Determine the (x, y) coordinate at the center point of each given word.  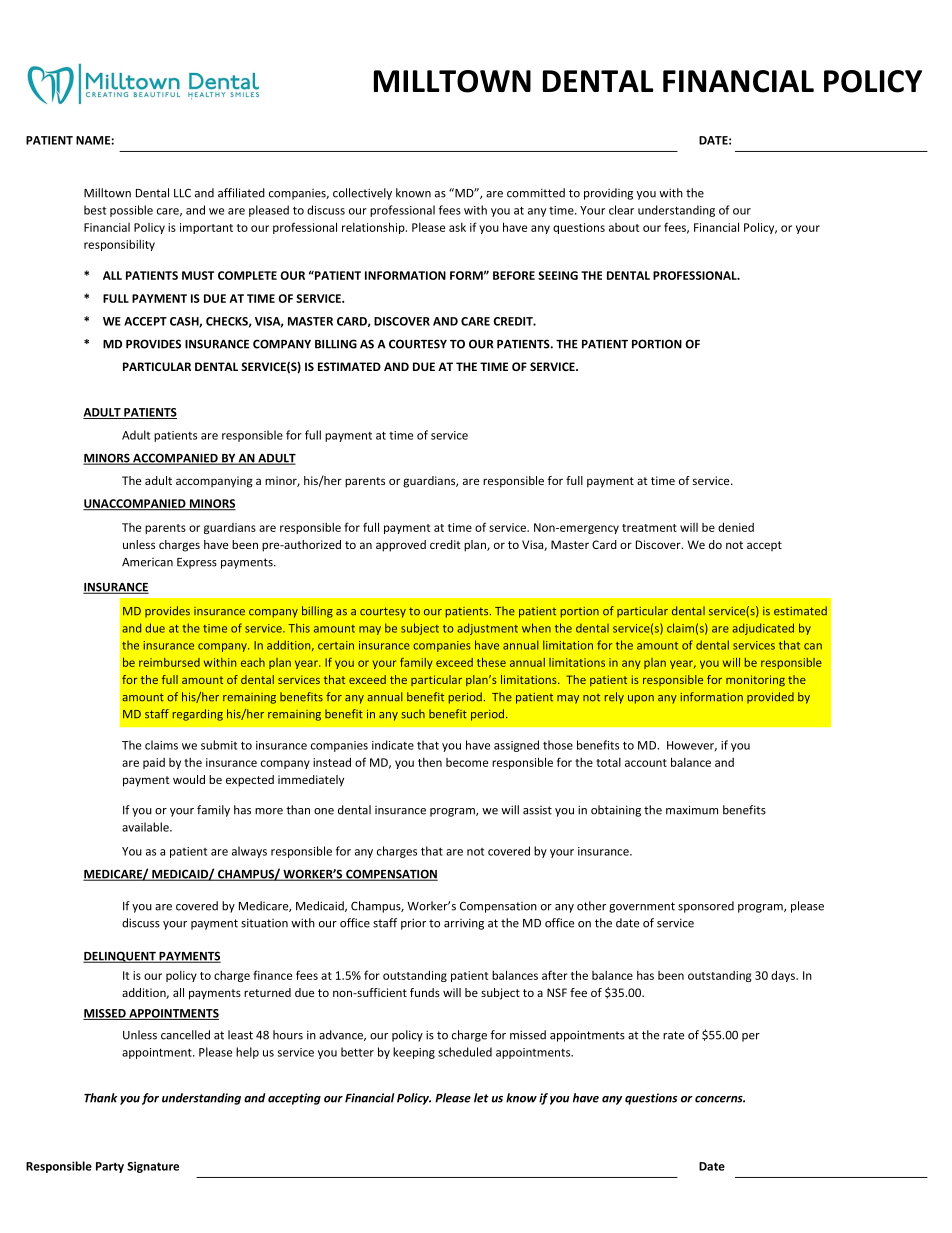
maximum (692, 810)
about (624, 227)
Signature (153, 1167)
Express (197, 563)
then (430, 762)
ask (457, 227)
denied (736, 527)
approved (401, 546)
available (146, 827)
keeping (414, 1053)
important (206, 228)
